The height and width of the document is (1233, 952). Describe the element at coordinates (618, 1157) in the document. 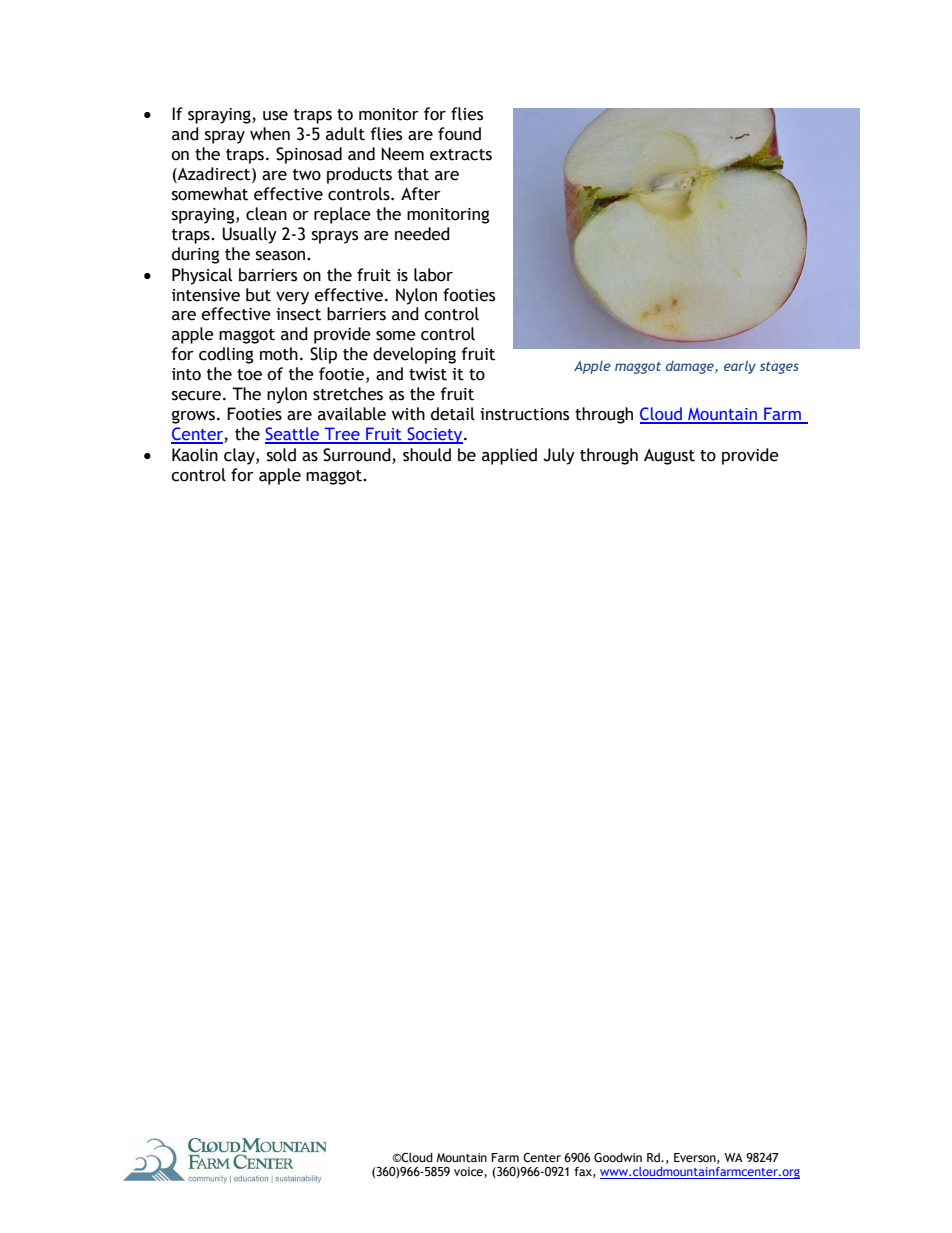

I see `Goodwin` at that location.
